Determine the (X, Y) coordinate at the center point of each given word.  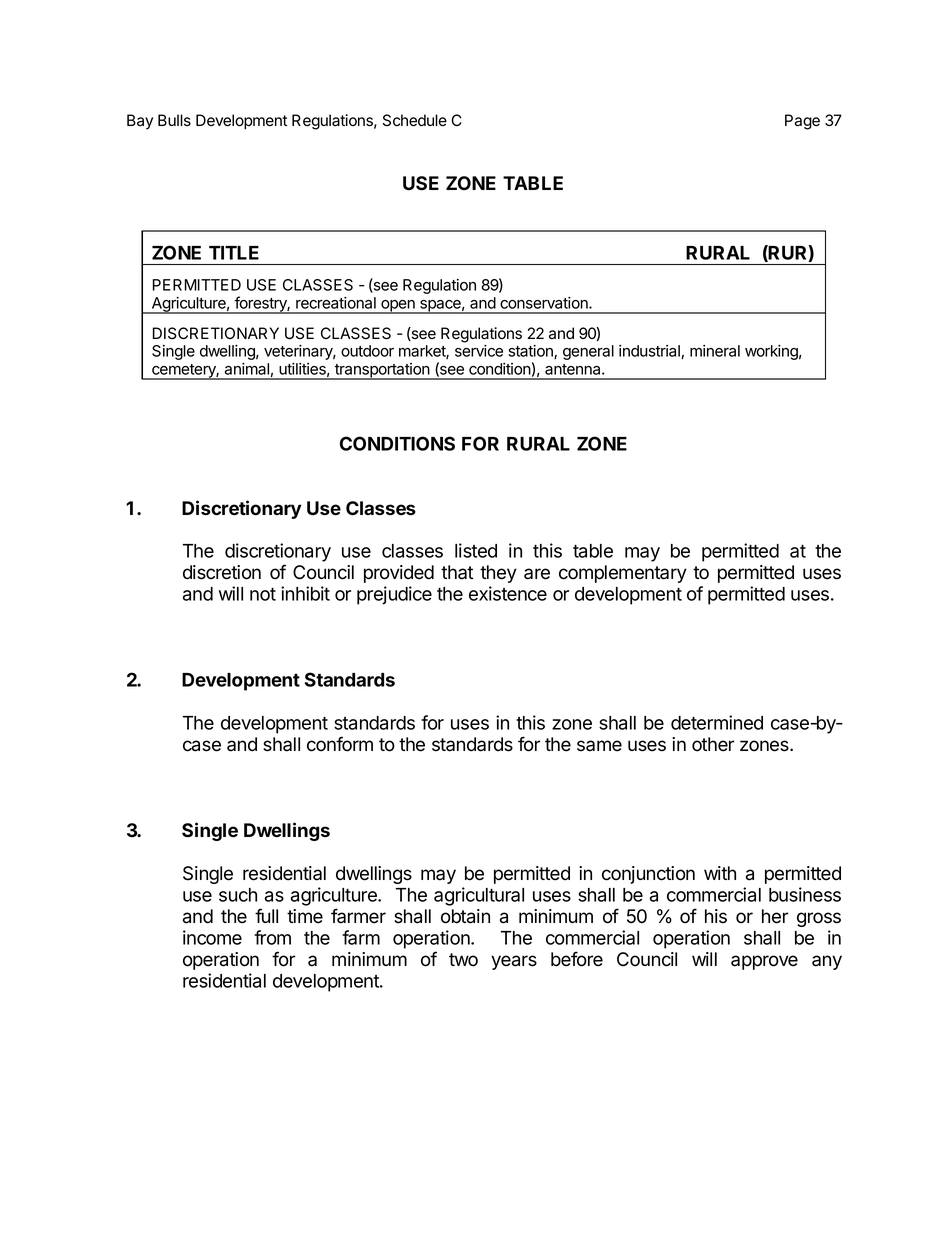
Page (802, 122)
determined (717, 722)
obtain (465, 916)
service (479, 351)
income (212, 937)
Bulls (174, 120)
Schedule (415, 120)
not (263, 594)
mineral (715, 351)
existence (508, 593)
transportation (382, 371)
